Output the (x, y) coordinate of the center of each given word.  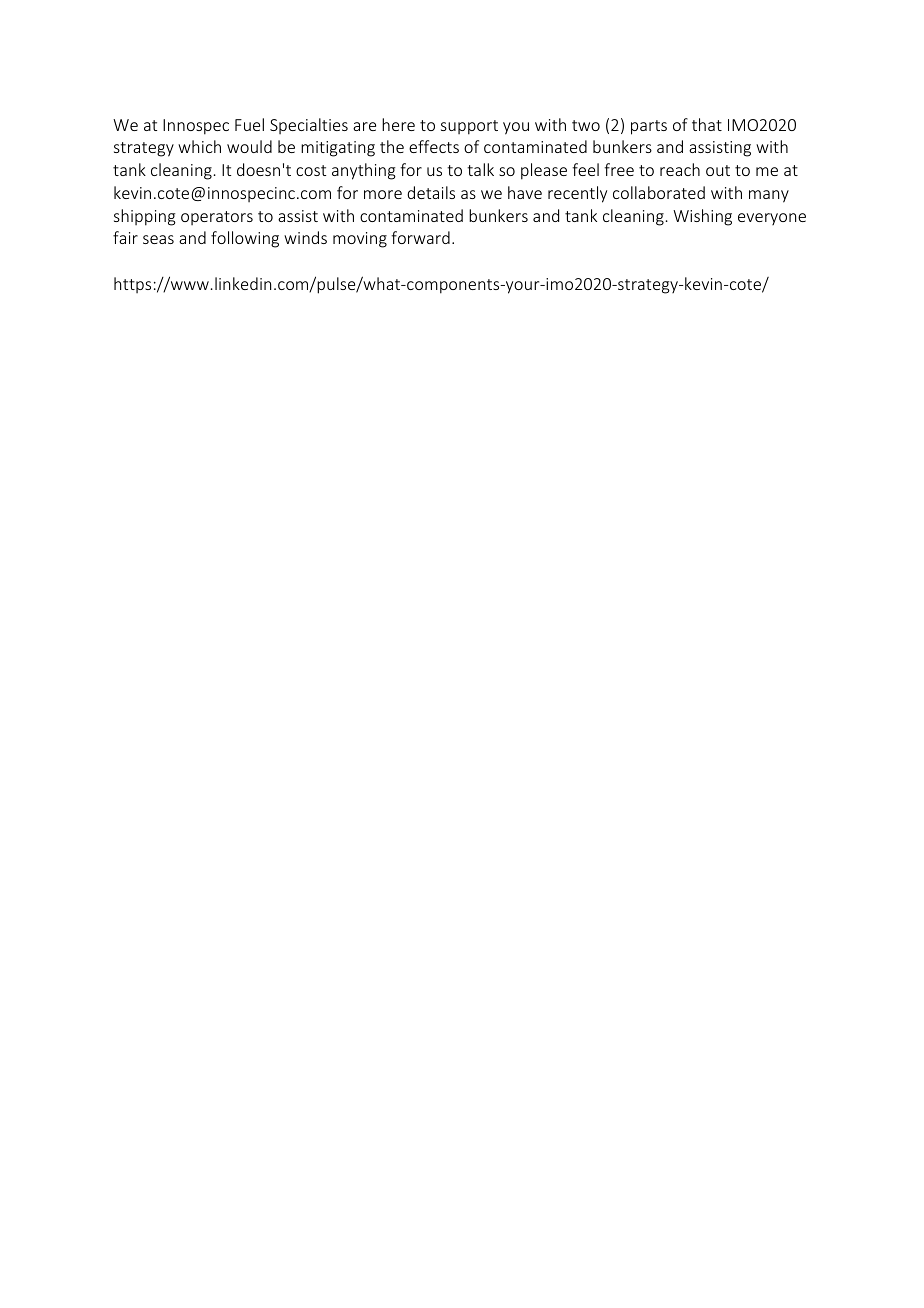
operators (217, 218)
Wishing (702, 217)
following (245, 239)
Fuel (249, 124)
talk (480, 169)
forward (420, 237)
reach (680, 169)
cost (311, 170)
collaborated (659, 192)
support (469, 127)
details (431, 192)
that (707, 124)
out (718, 170)
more (383, 194)
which (199, 146)
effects (434, 146)
